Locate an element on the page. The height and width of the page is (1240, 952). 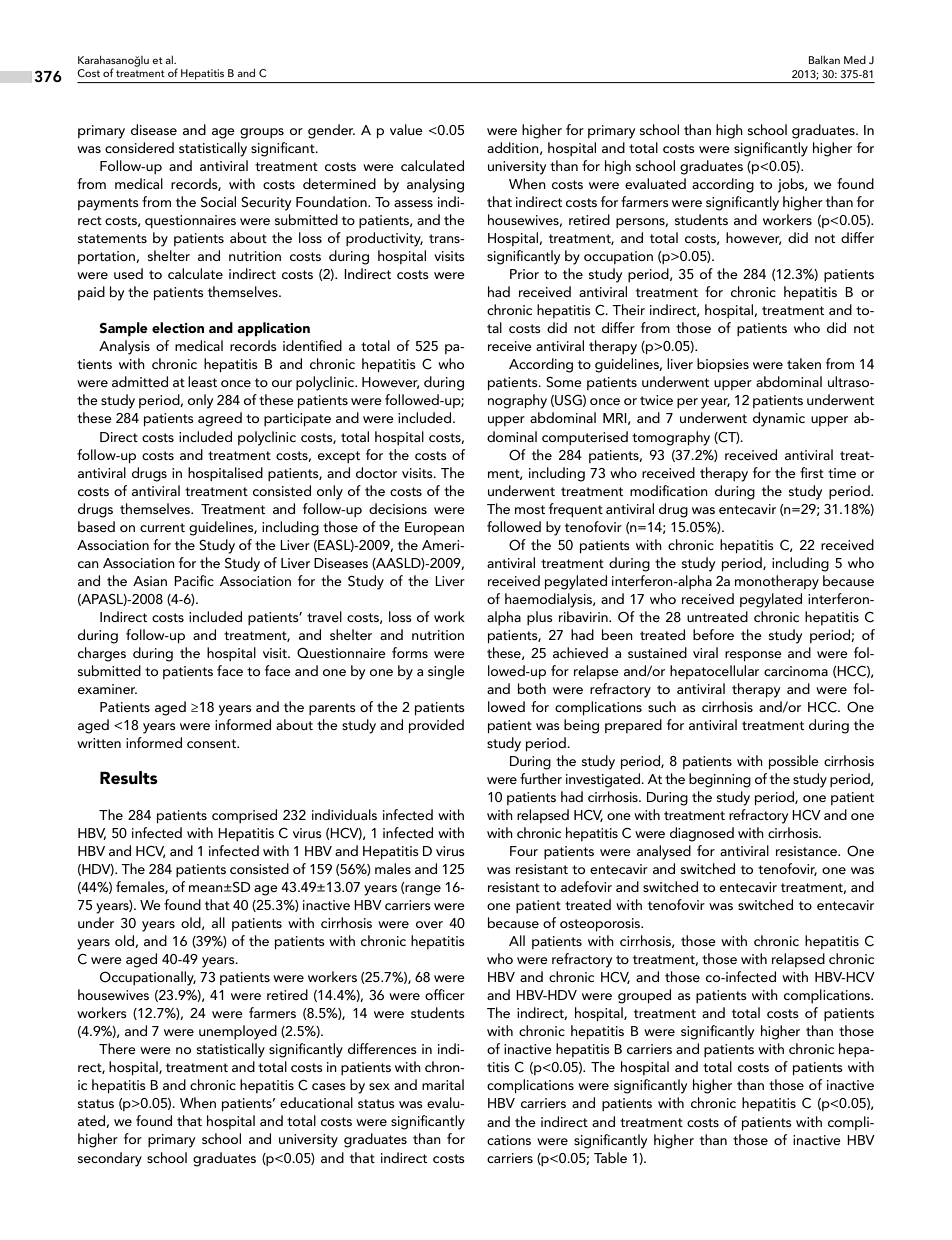
marital is located at coordinates (443, 1084).
